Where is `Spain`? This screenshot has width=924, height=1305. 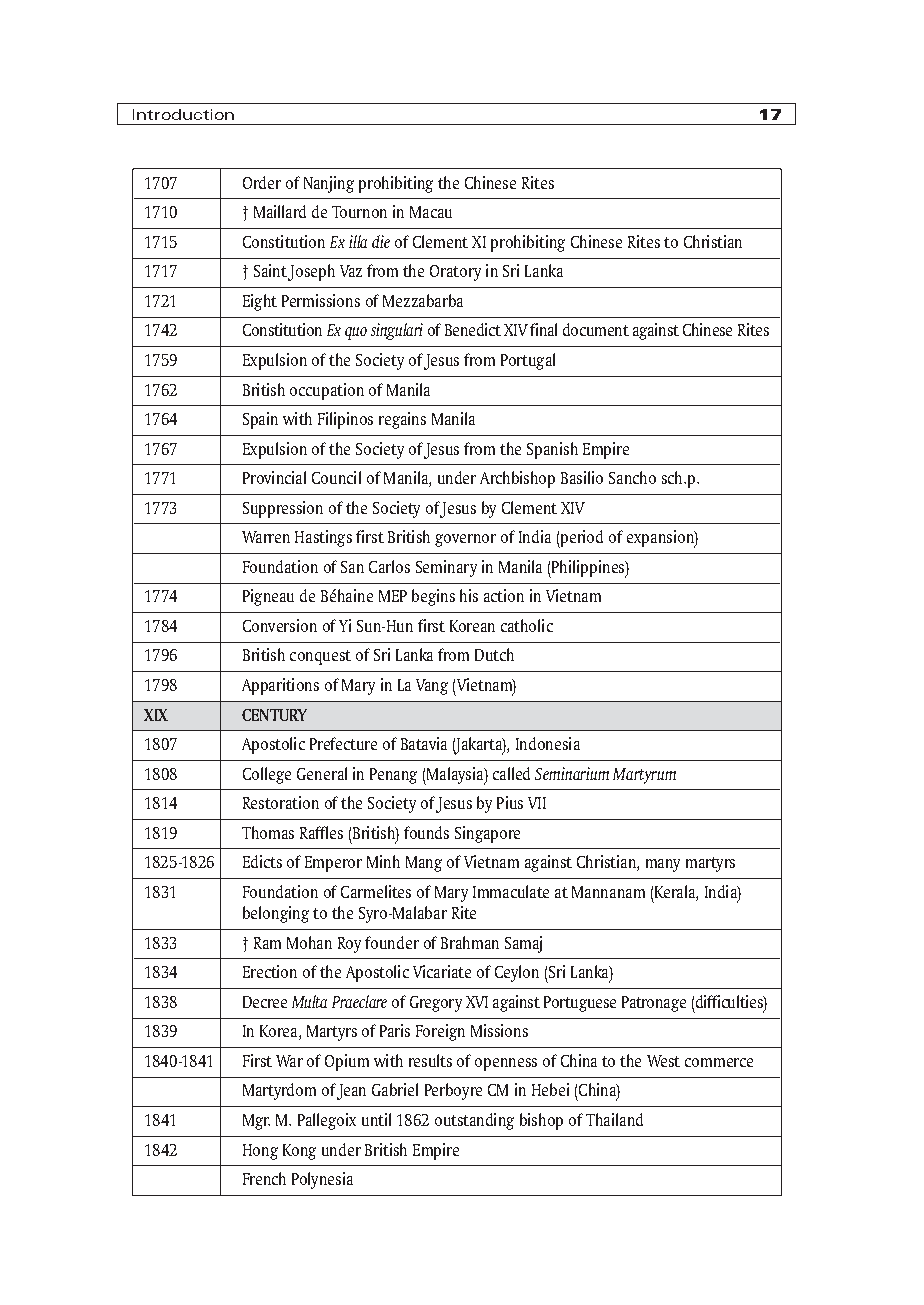
Spain is located at coordinates (260, 420).
